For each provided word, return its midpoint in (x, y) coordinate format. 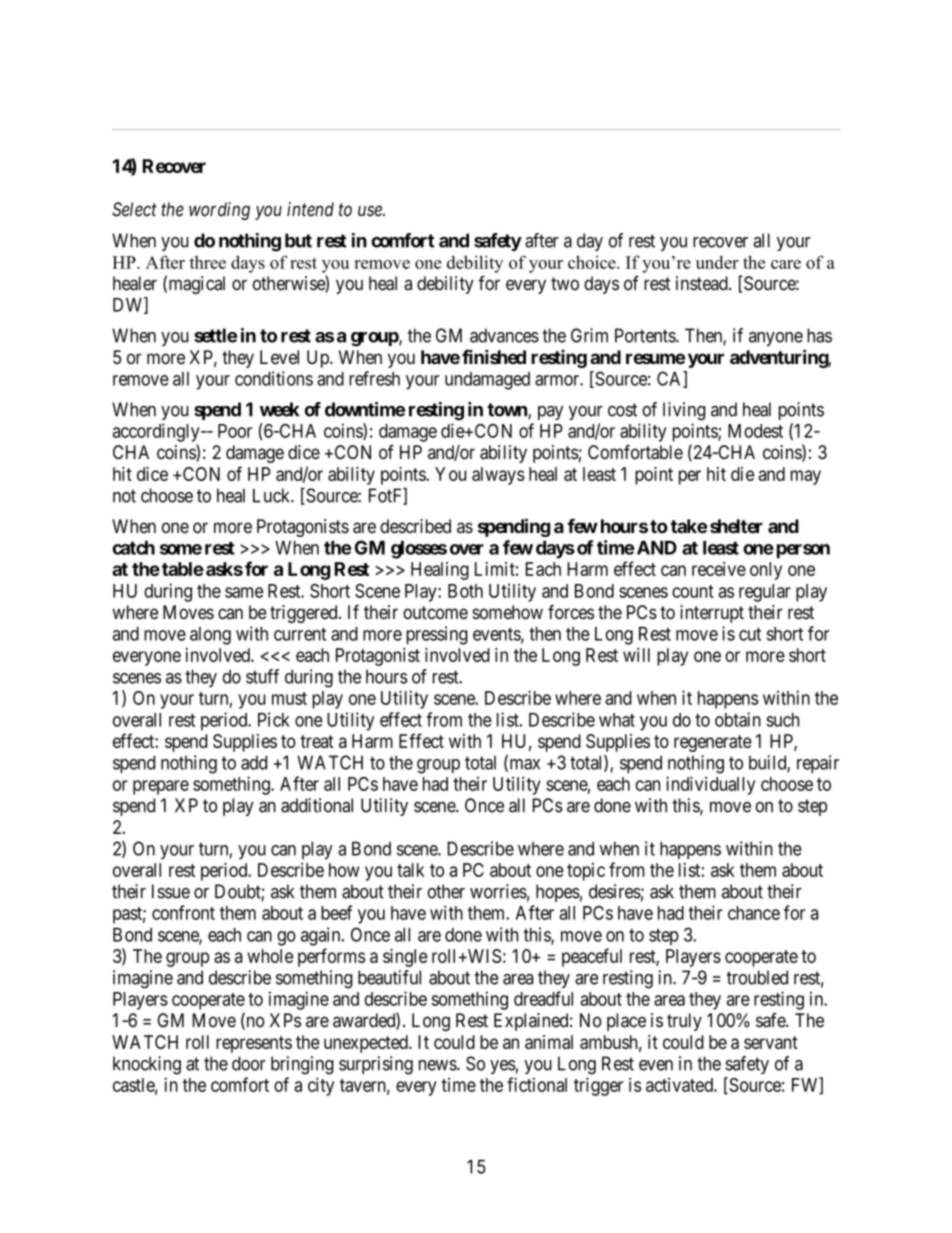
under (717, 262)
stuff (262, 676)
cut (750, 634)
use (371, 211)
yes (503, 1067)
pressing (437, 635)
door (249, 1063)
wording (219, 211)
